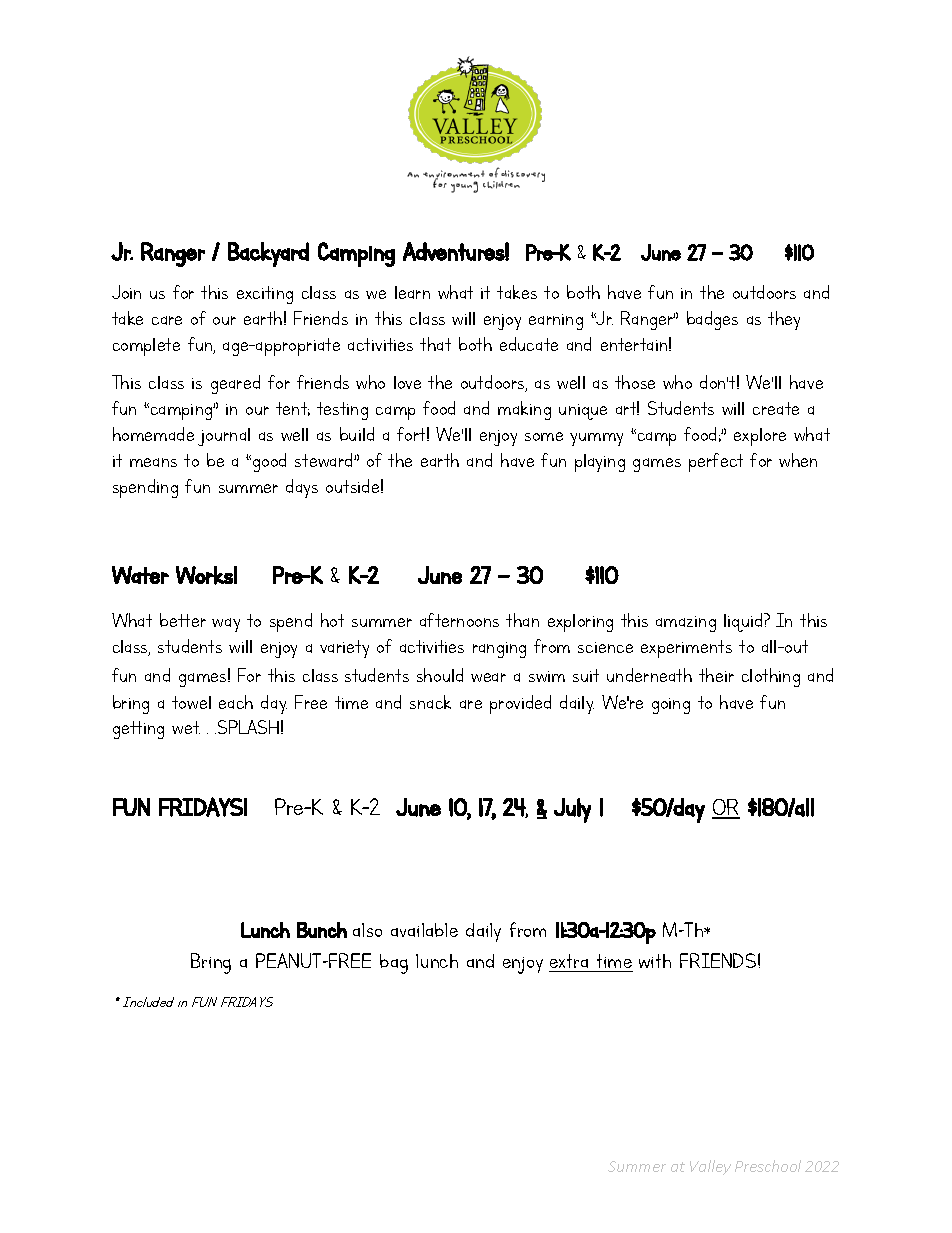 The height and width of the screenshot is (1233, 952). I want to click on bag, so click(394, 964).
